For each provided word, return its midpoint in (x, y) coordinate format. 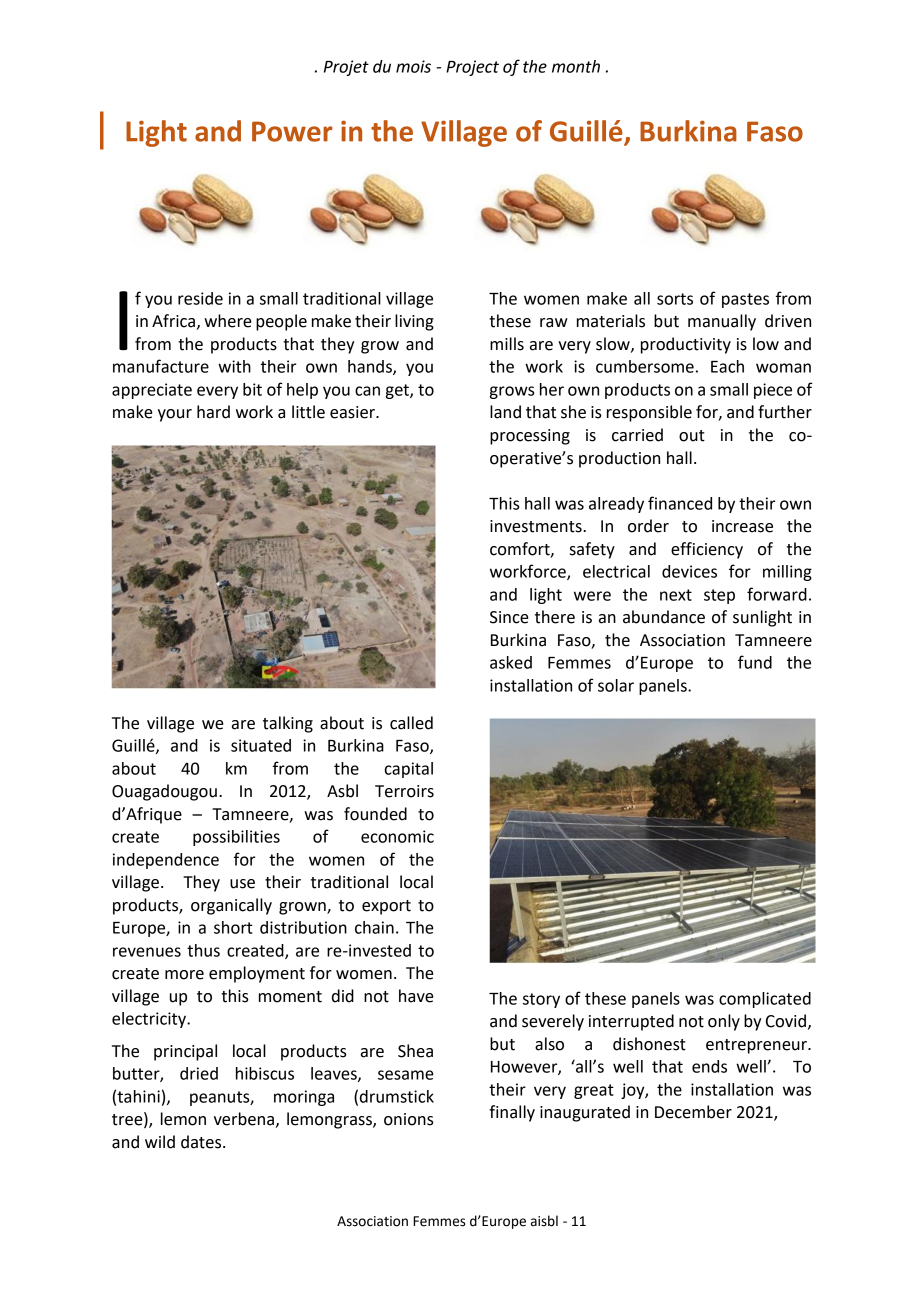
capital (408, 770)
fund (755, 662)
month (576, 66)
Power (292, 131)
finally (512, 1113)
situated (261, 745)
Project (472, 68)
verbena (244, 1119)
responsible (649, 413)
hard (213, 412)
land (505, 412)
